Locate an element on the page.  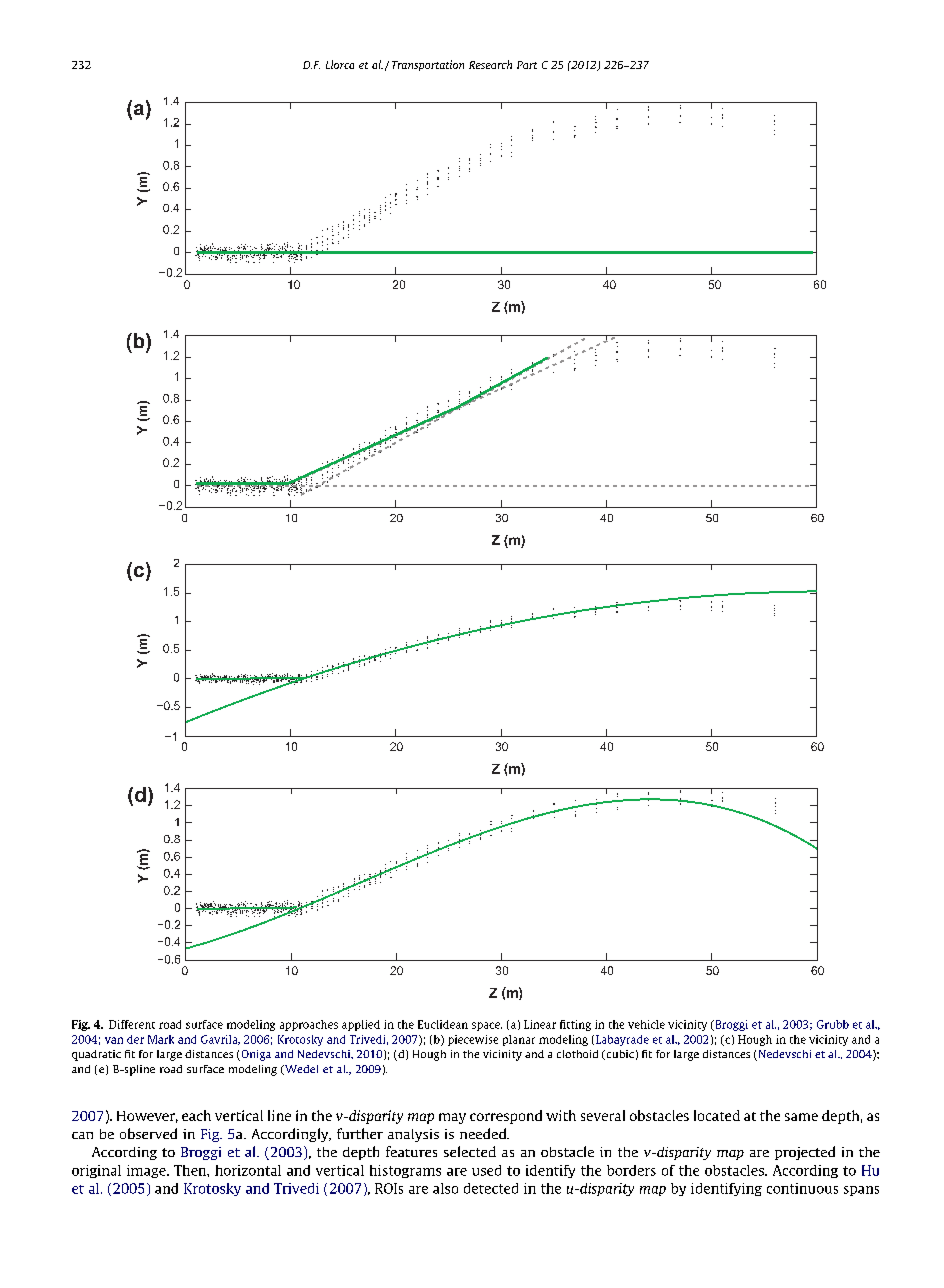
applied is located at coordinates (361, 1025).
